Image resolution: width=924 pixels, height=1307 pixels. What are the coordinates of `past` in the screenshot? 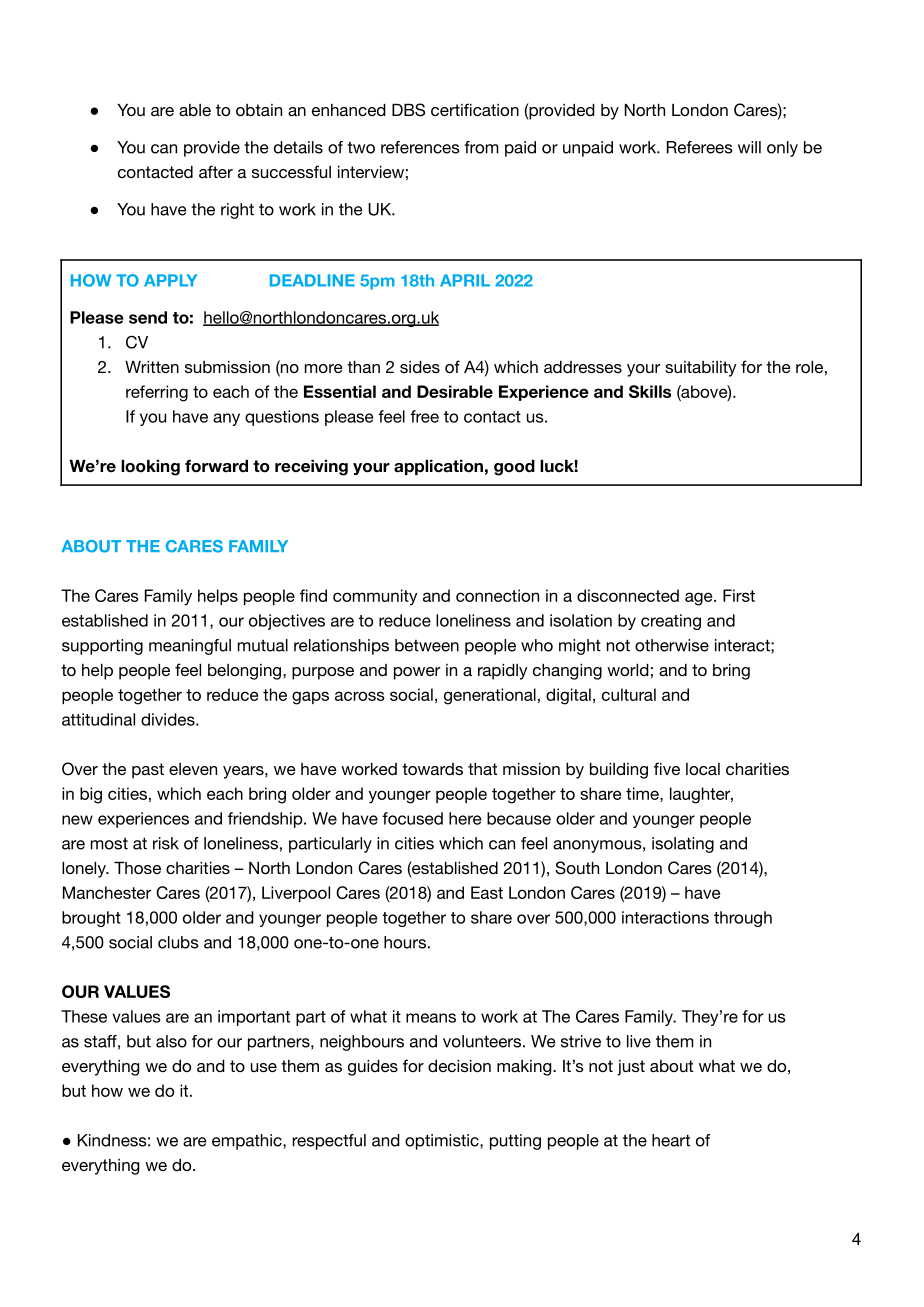 It's located at (148, 771).
